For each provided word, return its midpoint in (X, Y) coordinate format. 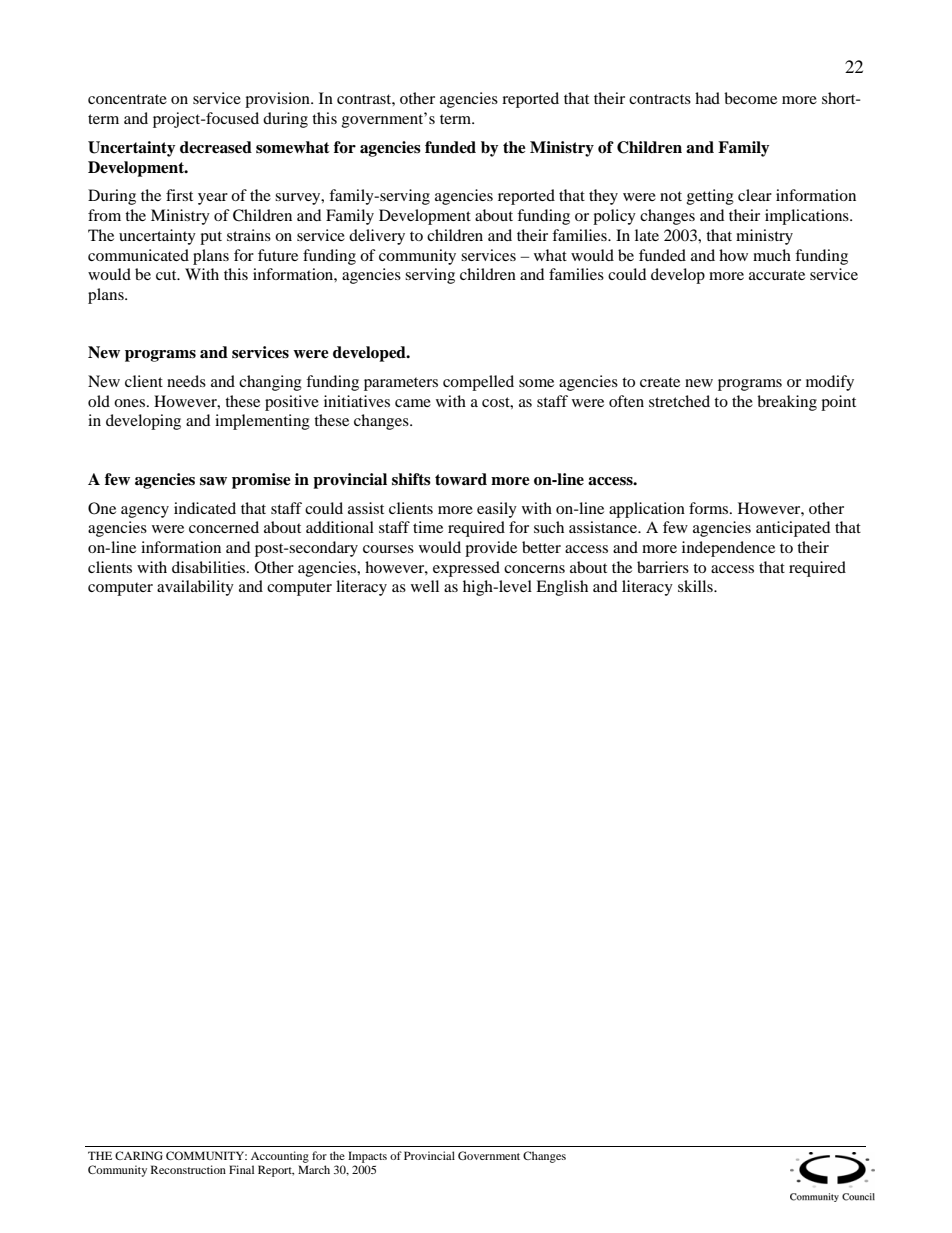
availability (195, 588)
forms (710, 508)
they (603, 197)
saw (213, 481)
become (750, 98)
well (425, 586)
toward (461, 479)
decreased (216, 147)
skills (696, 586)
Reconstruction (188, 1169)
